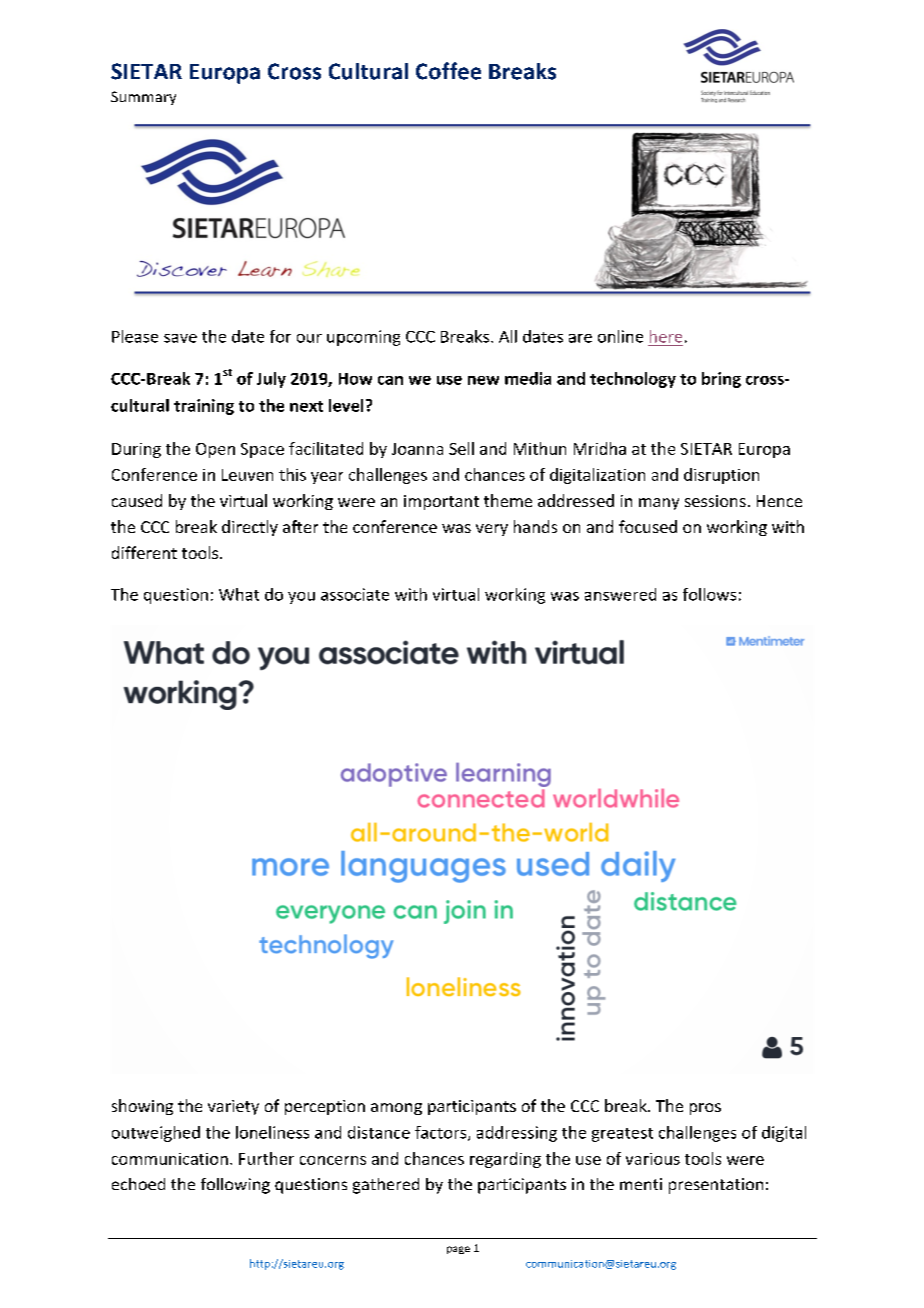  Describe the element at coordinates (709, 594) in the image. I see `follows` at that location.
